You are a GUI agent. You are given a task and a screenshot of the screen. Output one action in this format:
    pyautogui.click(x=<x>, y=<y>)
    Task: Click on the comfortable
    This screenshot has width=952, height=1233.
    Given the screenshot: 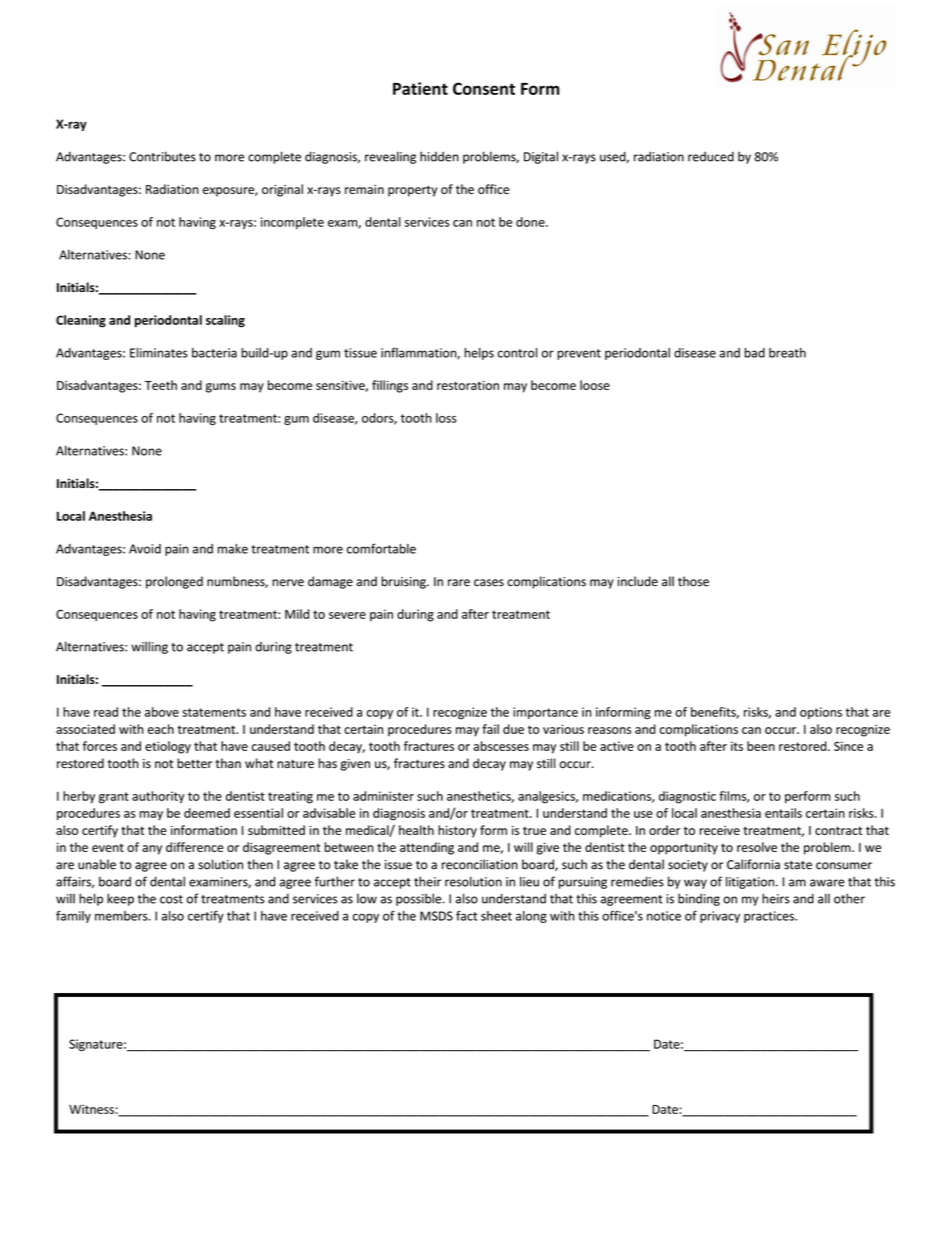 What is the action you would take?
    pyautogui.click(x=381, y=548)
